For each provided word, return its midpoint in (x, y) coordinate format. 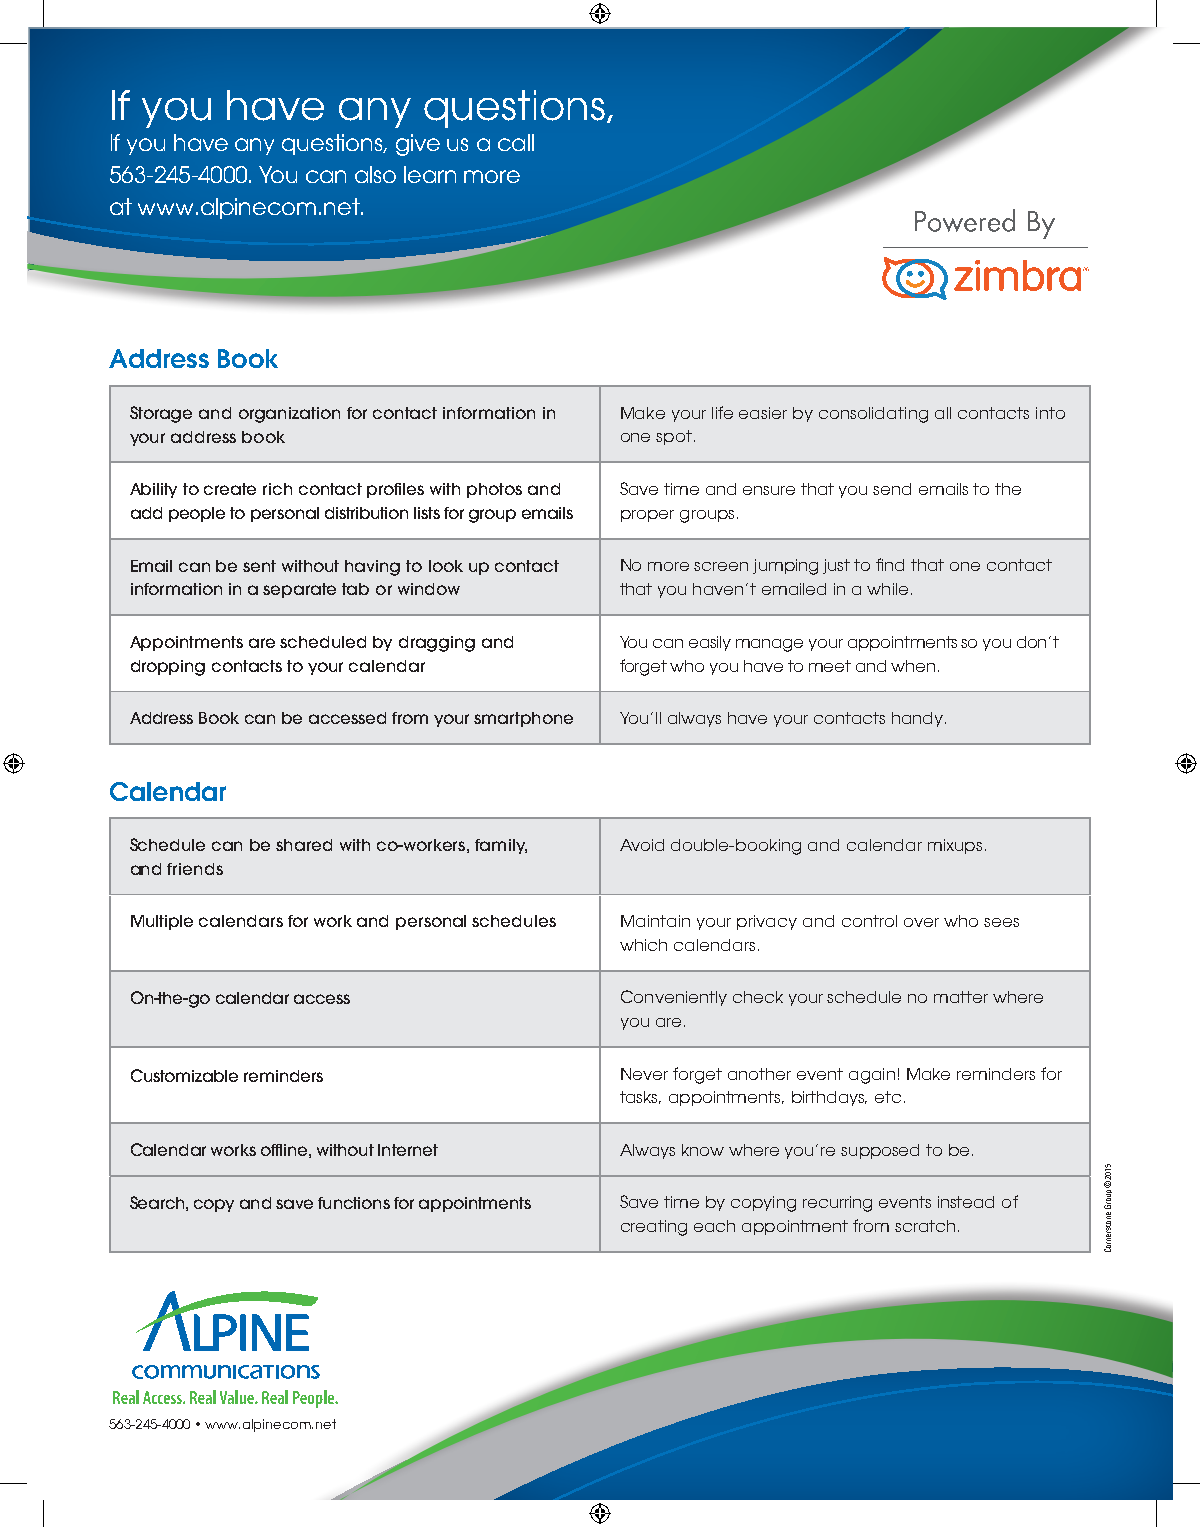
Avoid (642, 845)
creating (654, 1228)
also (375, 174)
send (892, 489)
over (921, 922)
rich (277, 489)
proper (647, 516)
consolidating (873, 415)
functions (354, 1203)
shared (304, 845)
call (516, 142)
